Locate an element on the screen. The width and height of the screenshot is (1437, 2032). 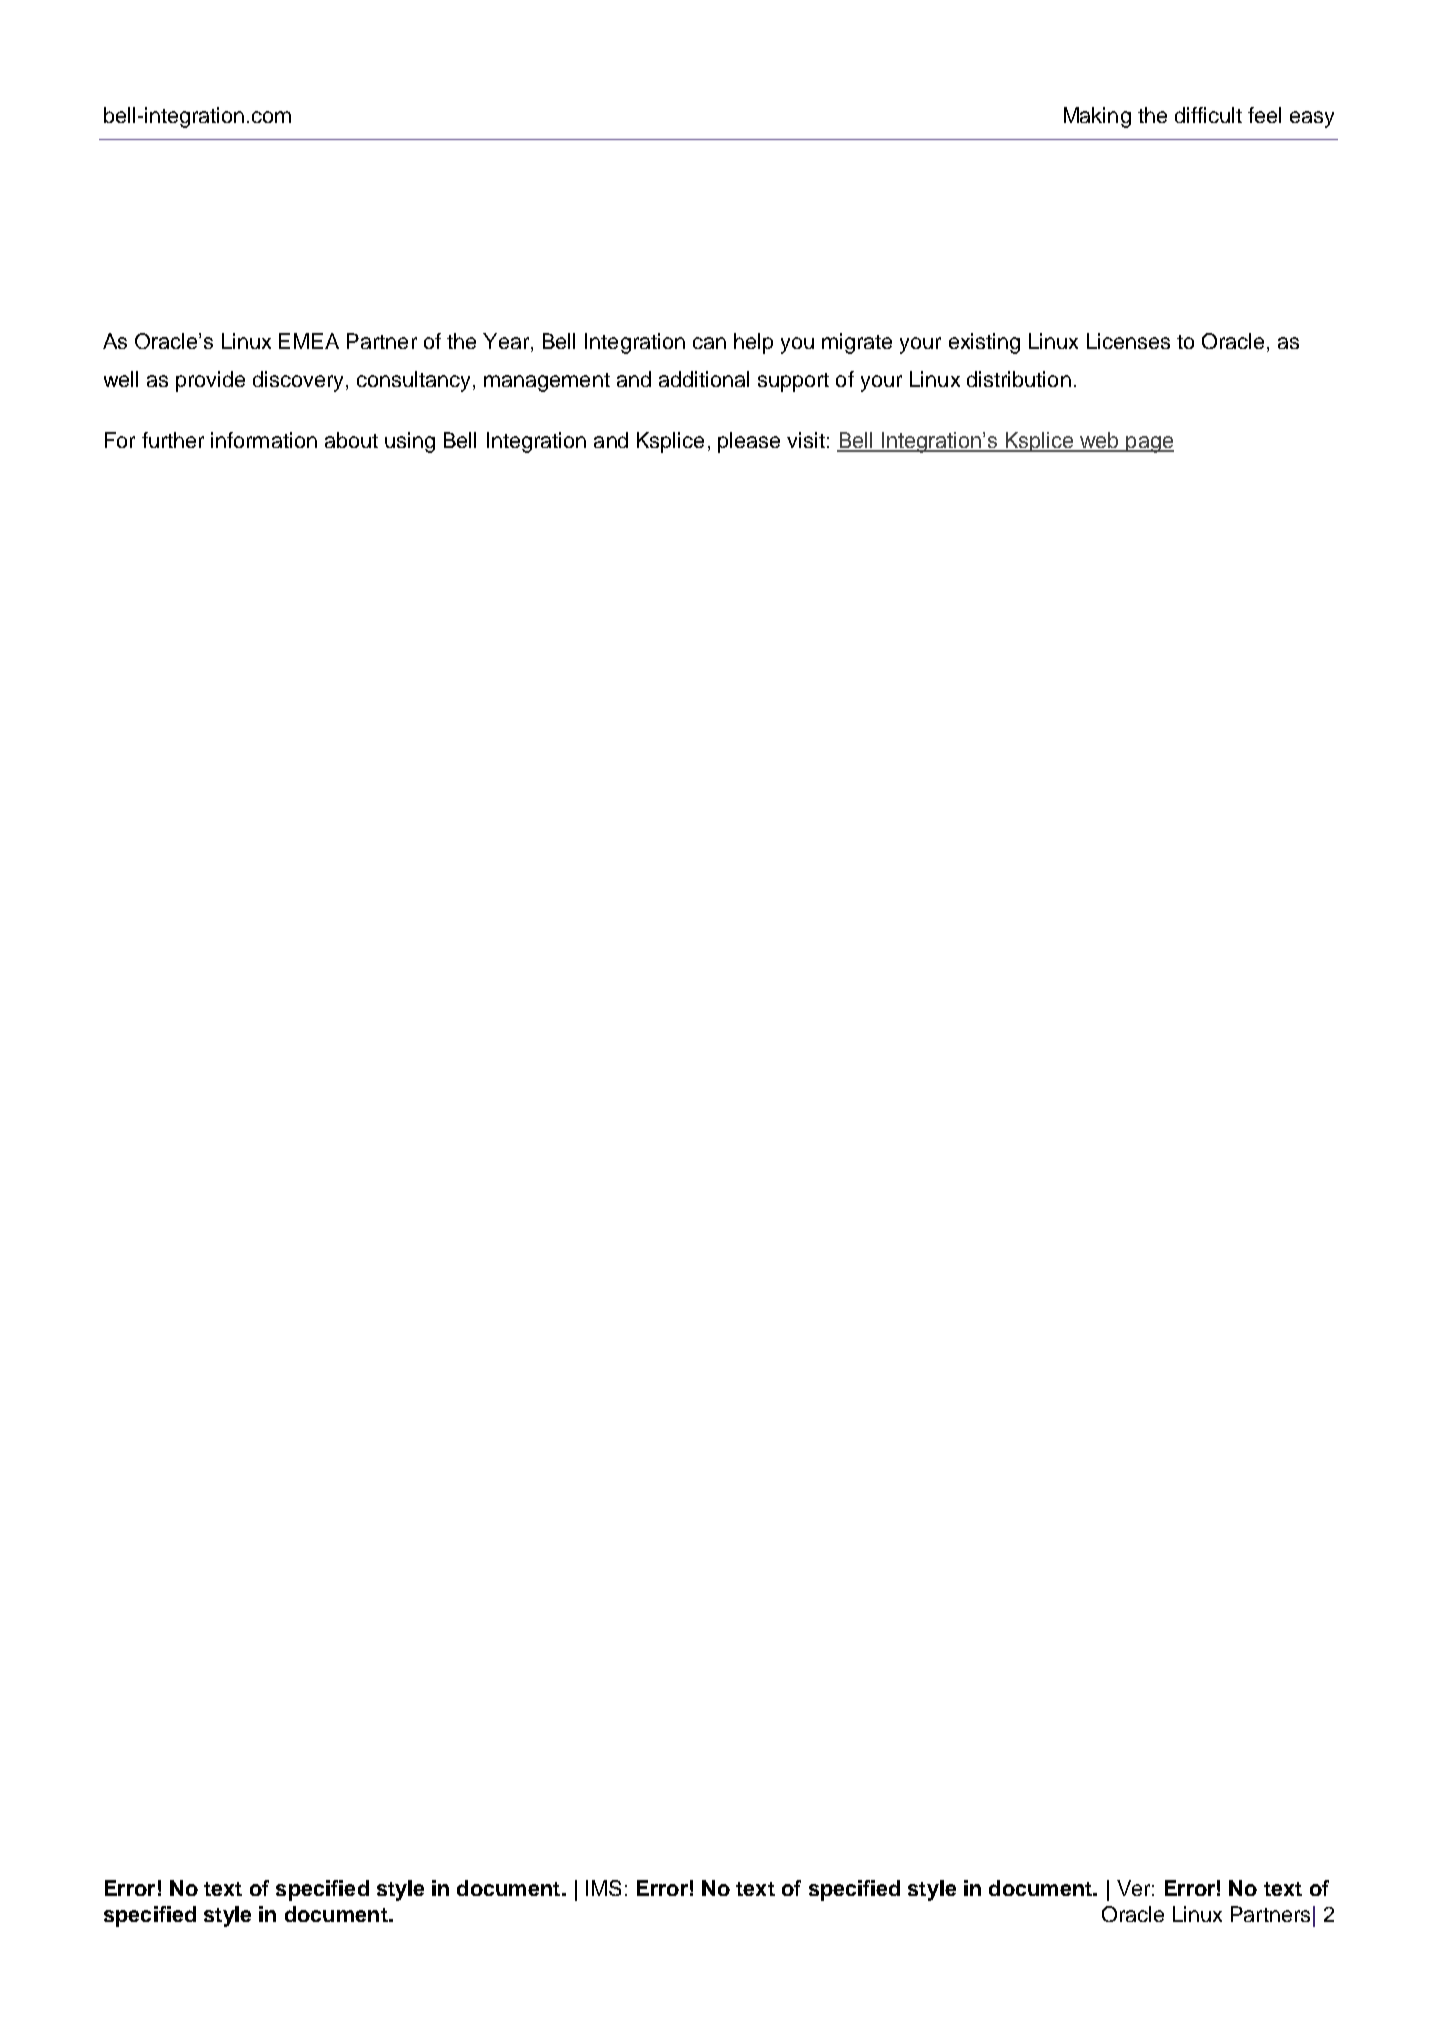
page is located at coordinates (1149, 444).
